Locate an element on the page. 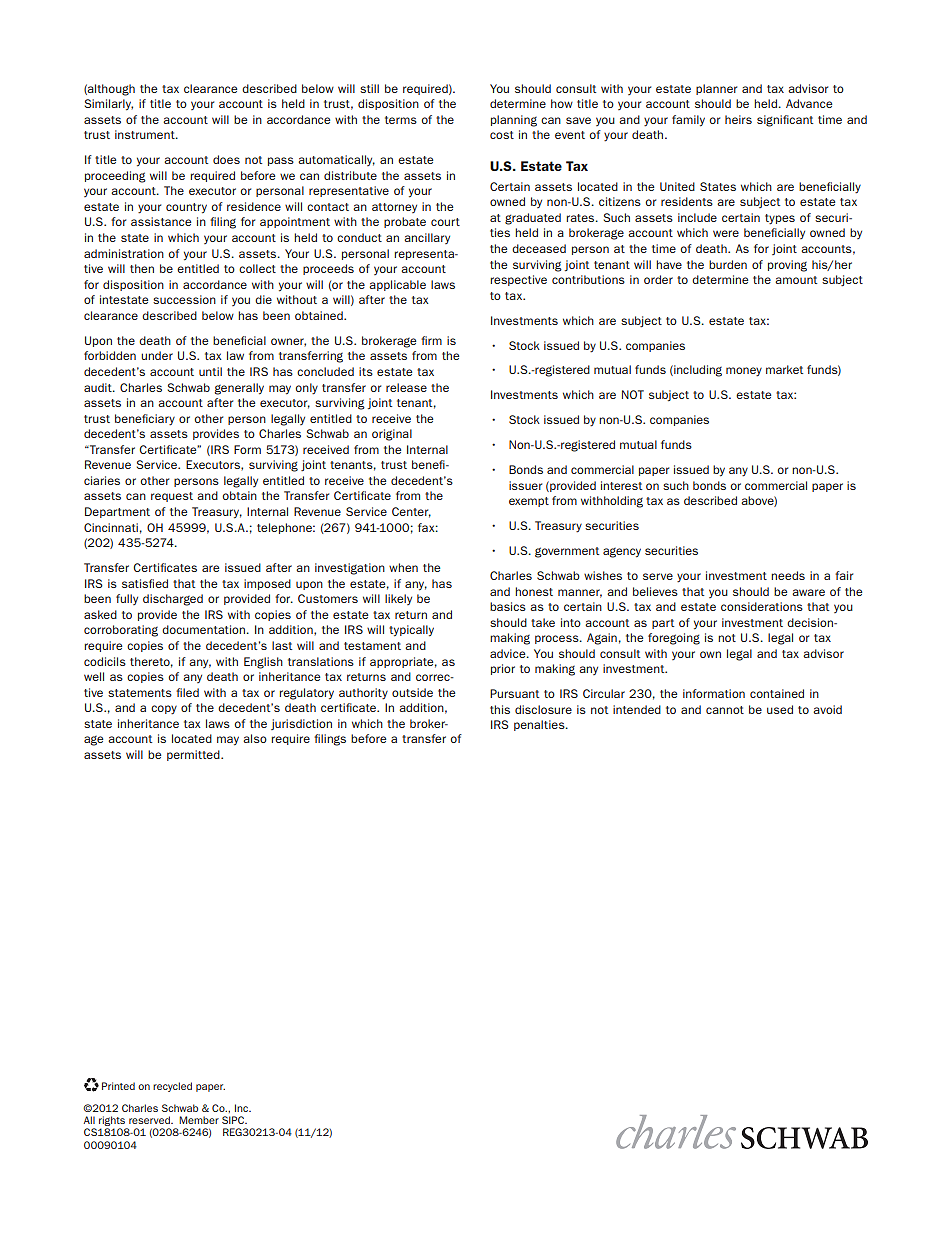 This image has width=952, height=1233. basics is located at coordinates (508, 606).
